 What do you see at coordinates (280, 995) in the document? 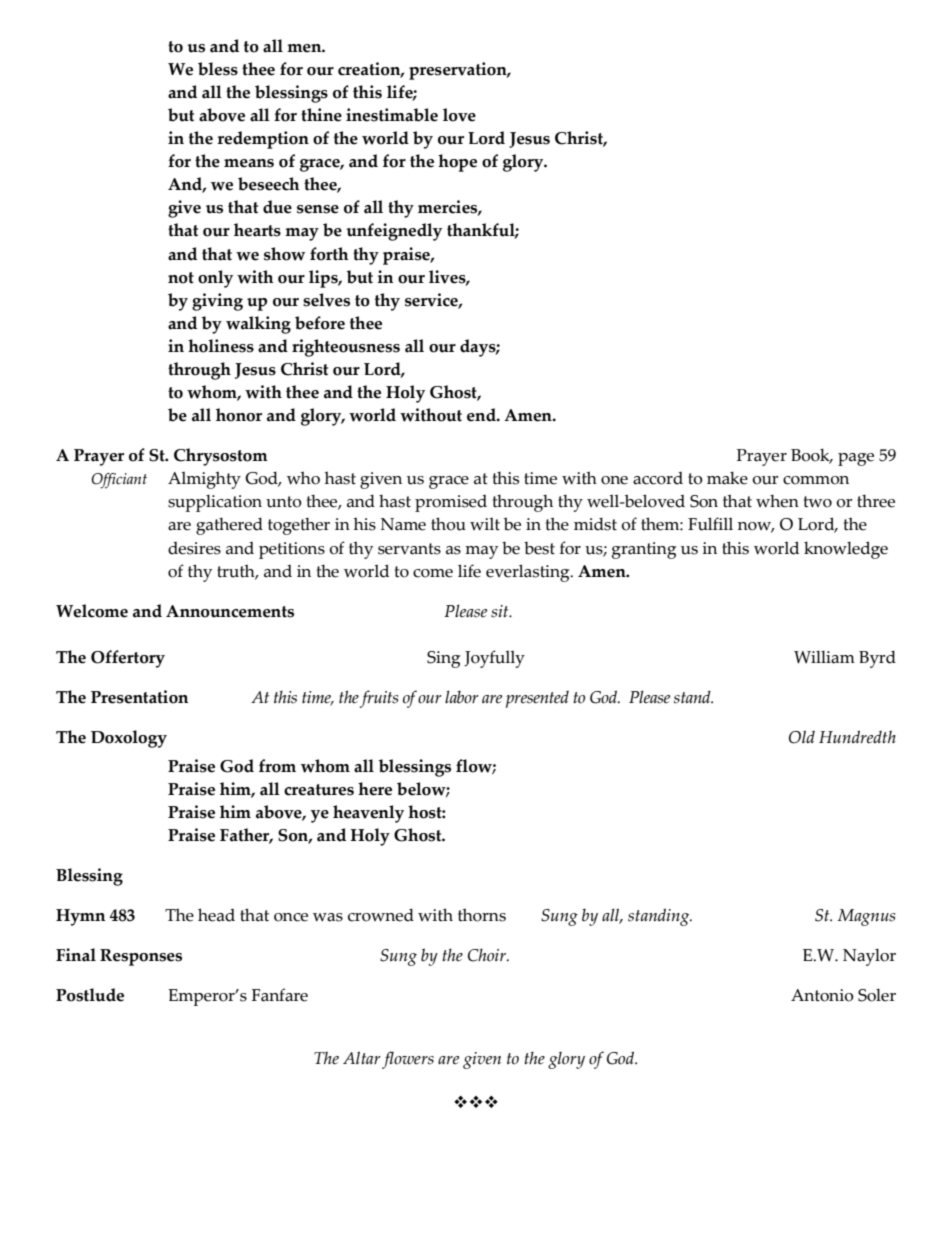
I see `Fanfare` at bounding box center [280, 995].
